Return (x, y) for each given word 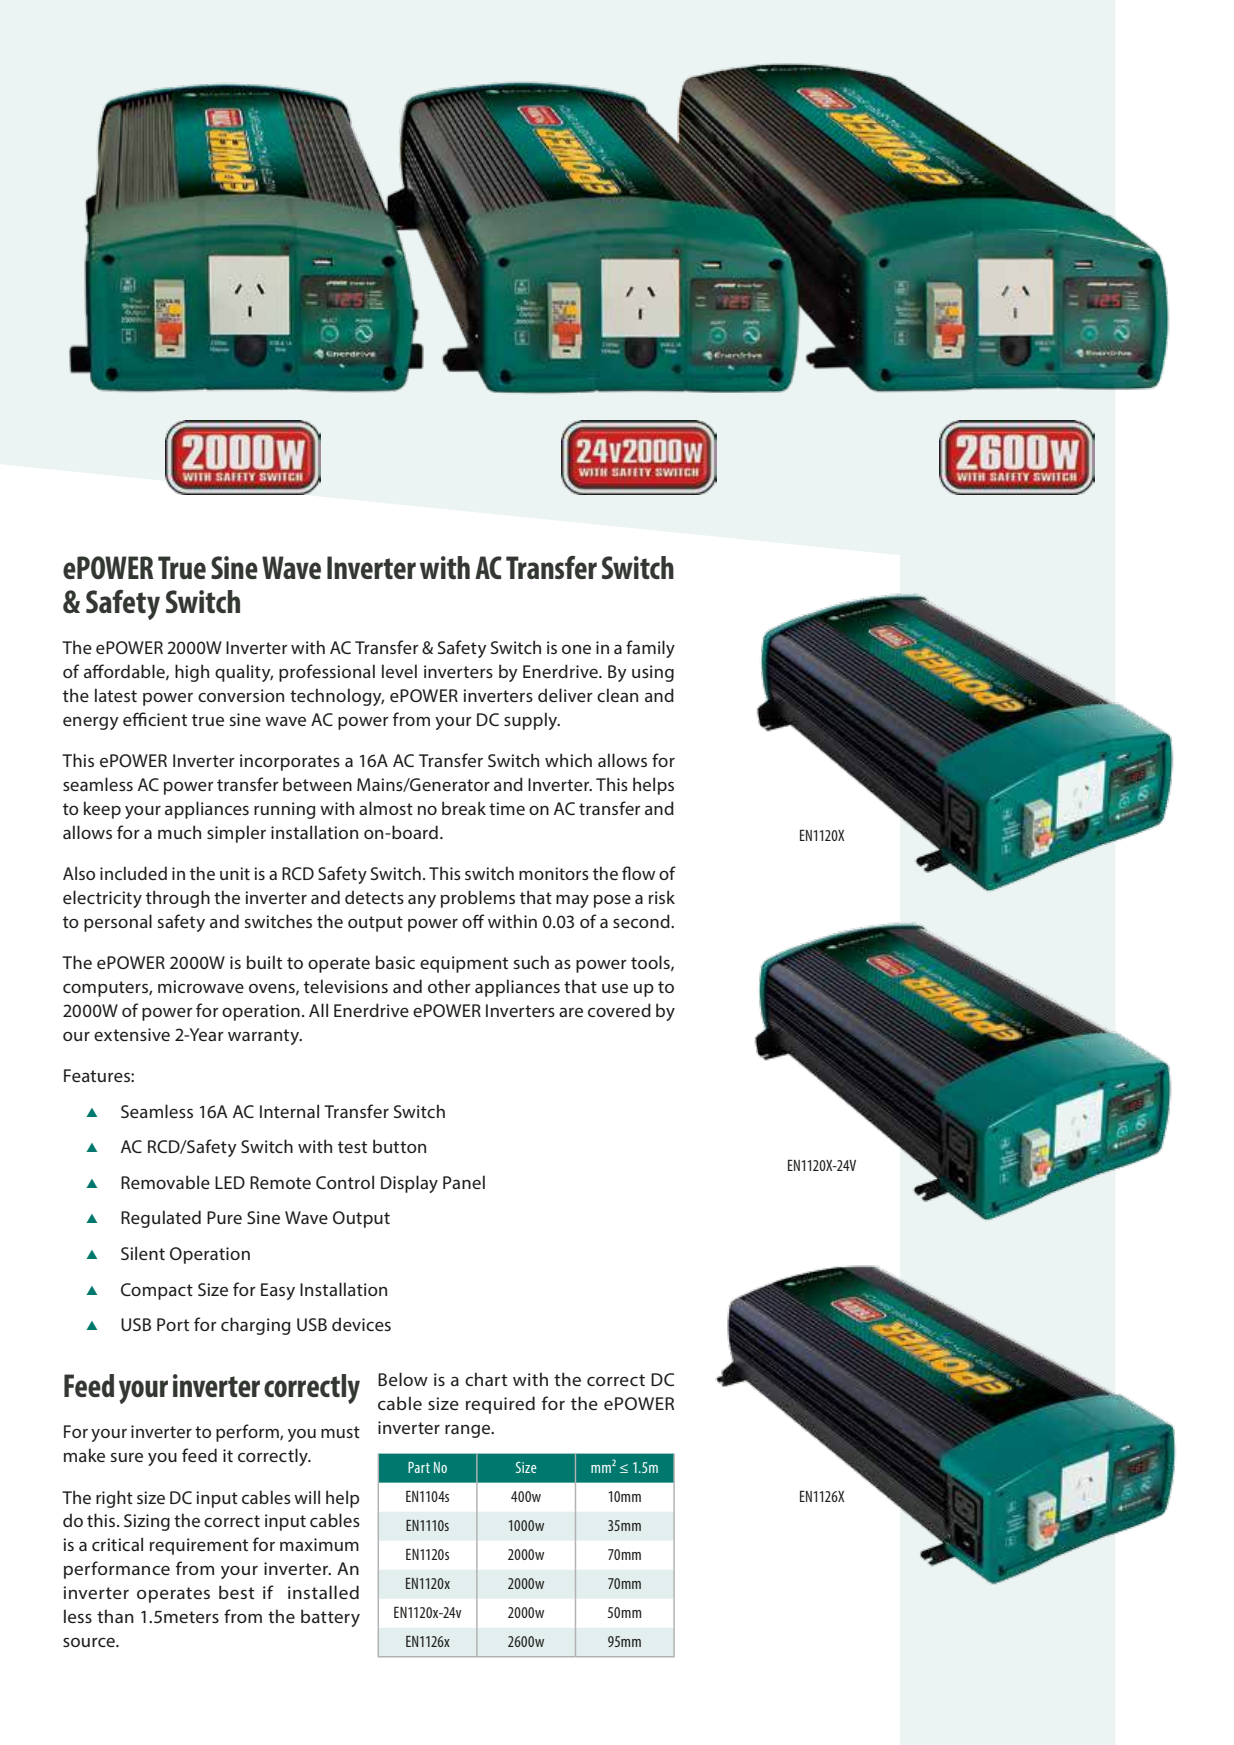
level (399, 671)
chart (486, 1379)
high (192, 673)
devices (361, 1324)
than (115, 1616)
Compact (157, 1291)
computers (106, 989)
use (615, 988)
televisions (346, 986)
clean (617, 695)
